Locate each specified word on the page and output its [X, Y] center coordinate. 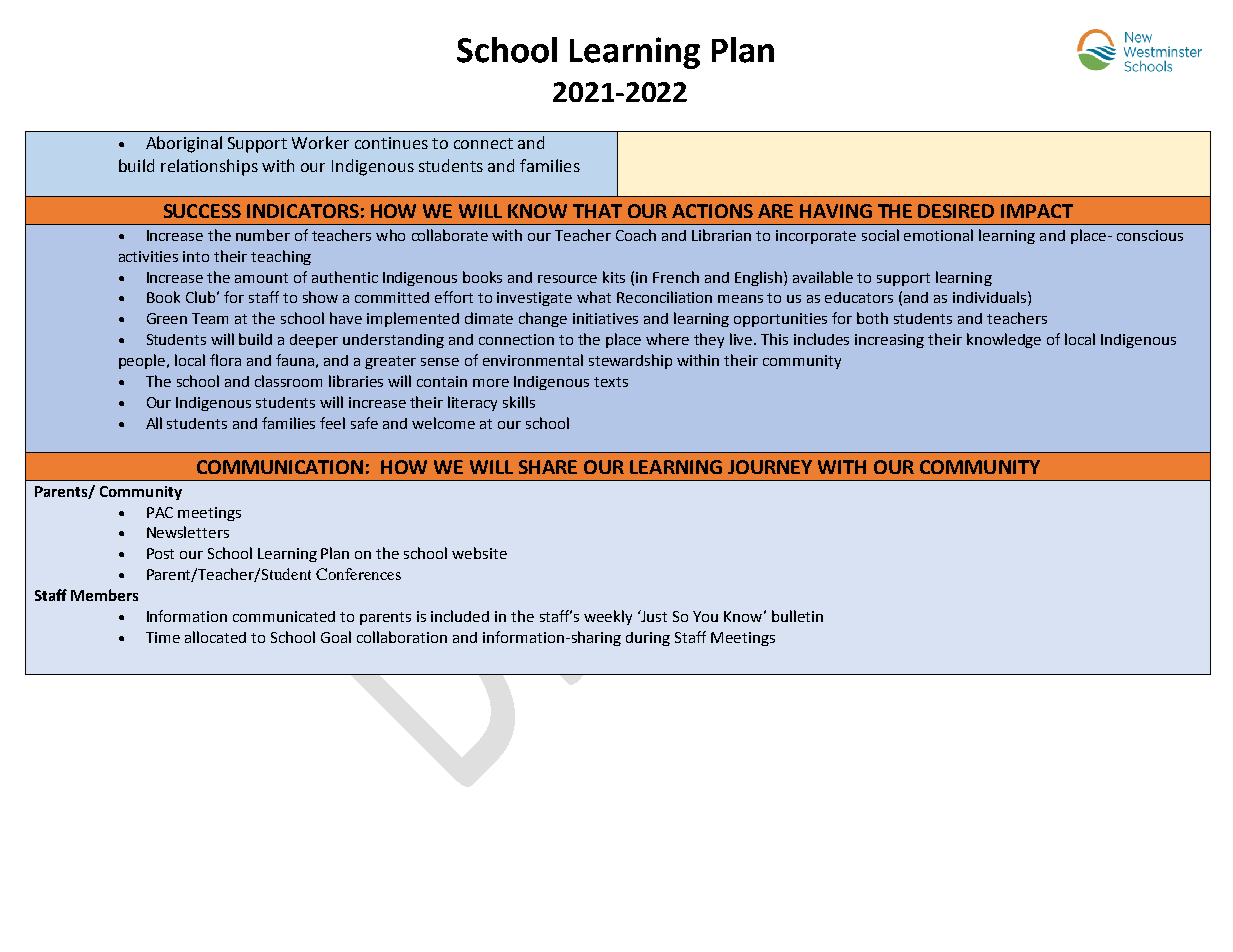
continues [391, 143]
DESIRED [956, 211]
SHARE [548, 467]
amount [261, 278]
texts [611, 382]
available [823, 277]
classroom [288, 381]
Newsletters [188, 532]
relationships [209, 167]
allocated [215, 637]
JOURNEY [770, 467]
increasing [889, 341]
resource [567, 279]
